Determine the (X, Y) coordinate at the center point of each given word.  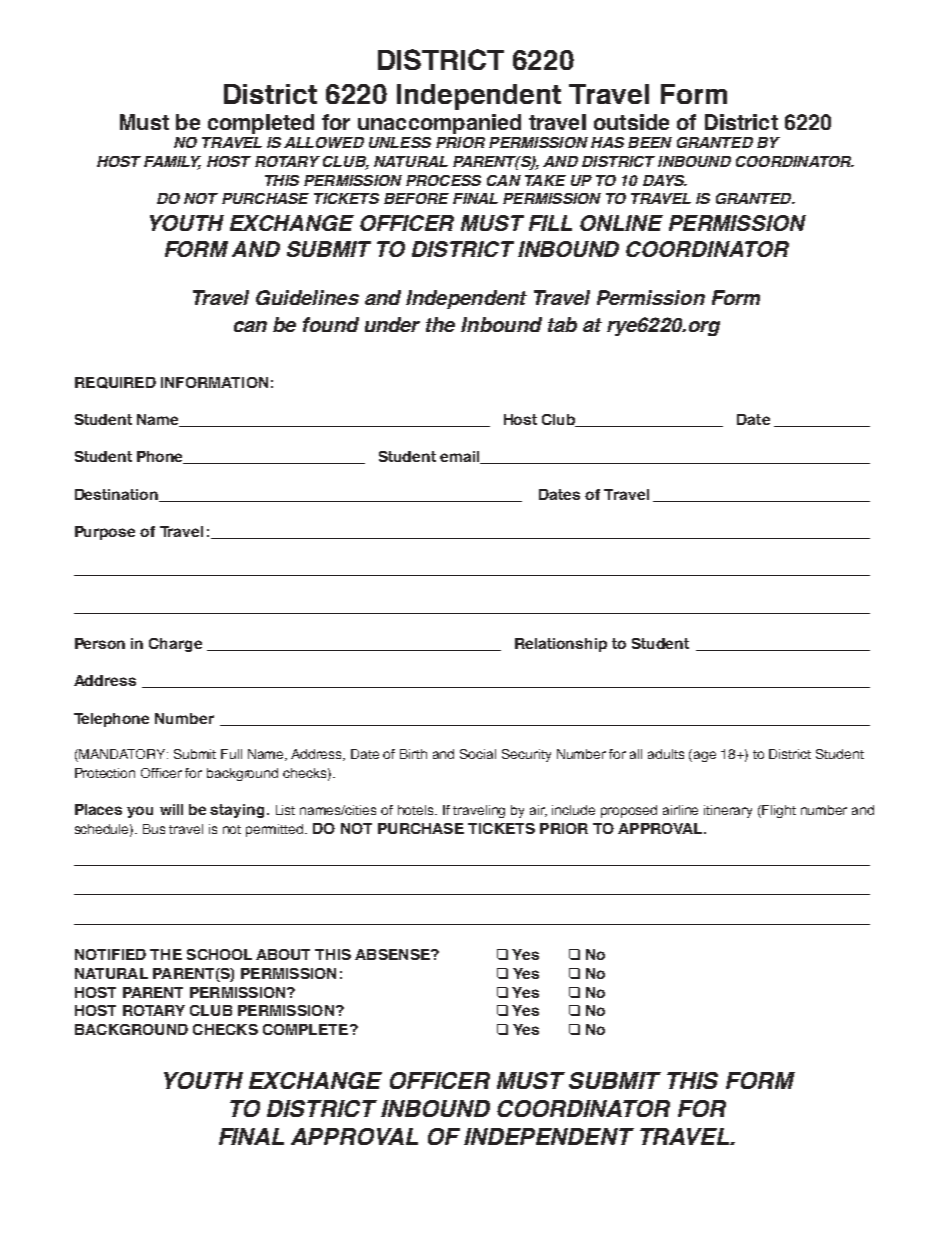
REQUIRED (115, 383)
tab (562, 324)
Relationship (561, 645)
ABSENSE (393, 954)
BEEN (650, 142)
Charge (175, 645)
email (461, 457)
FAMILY (172, 163)
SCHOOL (219, 954)
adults (666, 754)
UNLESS (400, 142)
